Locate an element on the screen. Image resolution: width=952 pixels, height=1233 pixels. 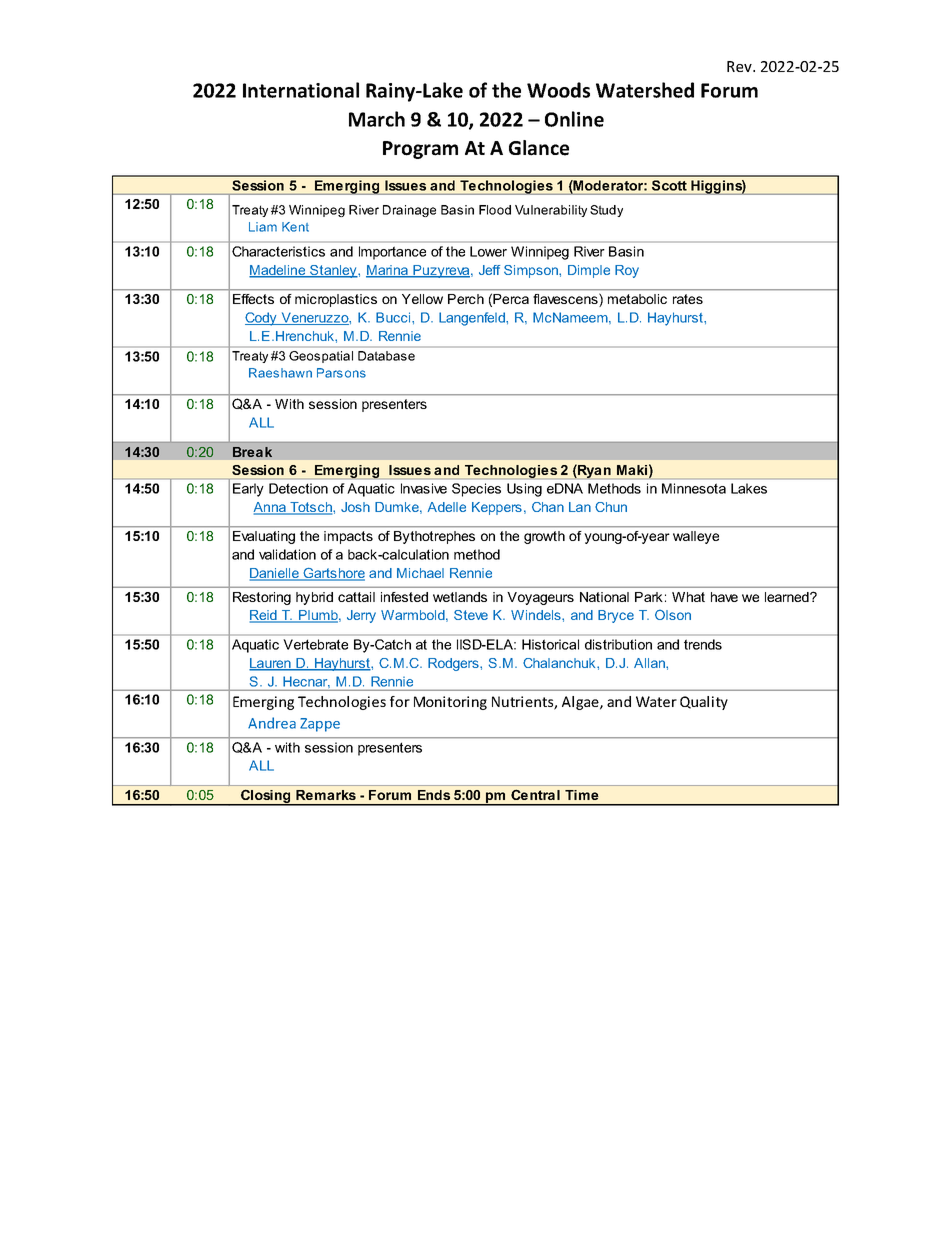
Central is located at coordinates (535, 795).
